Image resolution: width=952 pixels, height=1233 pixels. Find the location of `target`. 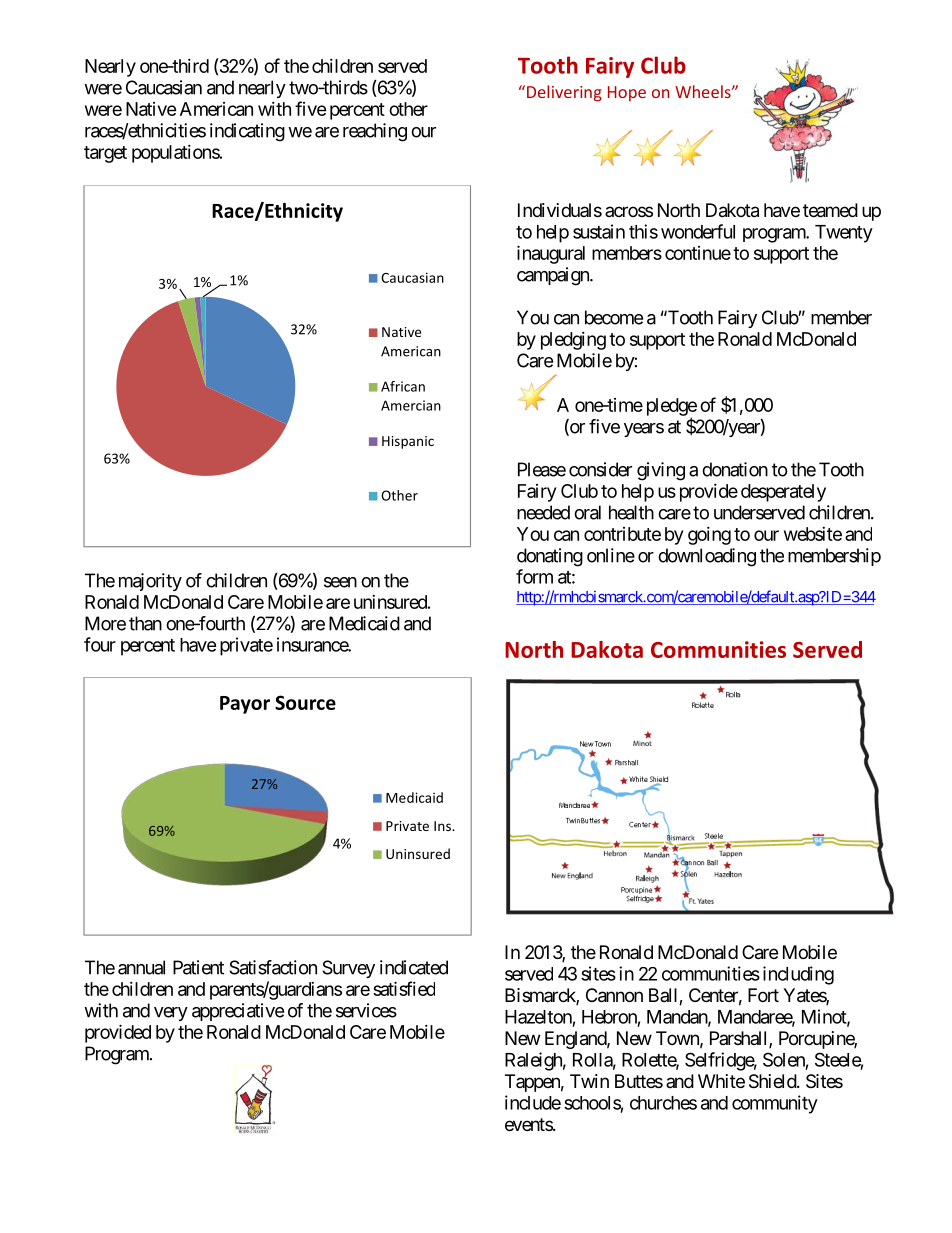

target is located at coordinates (105, 154).
